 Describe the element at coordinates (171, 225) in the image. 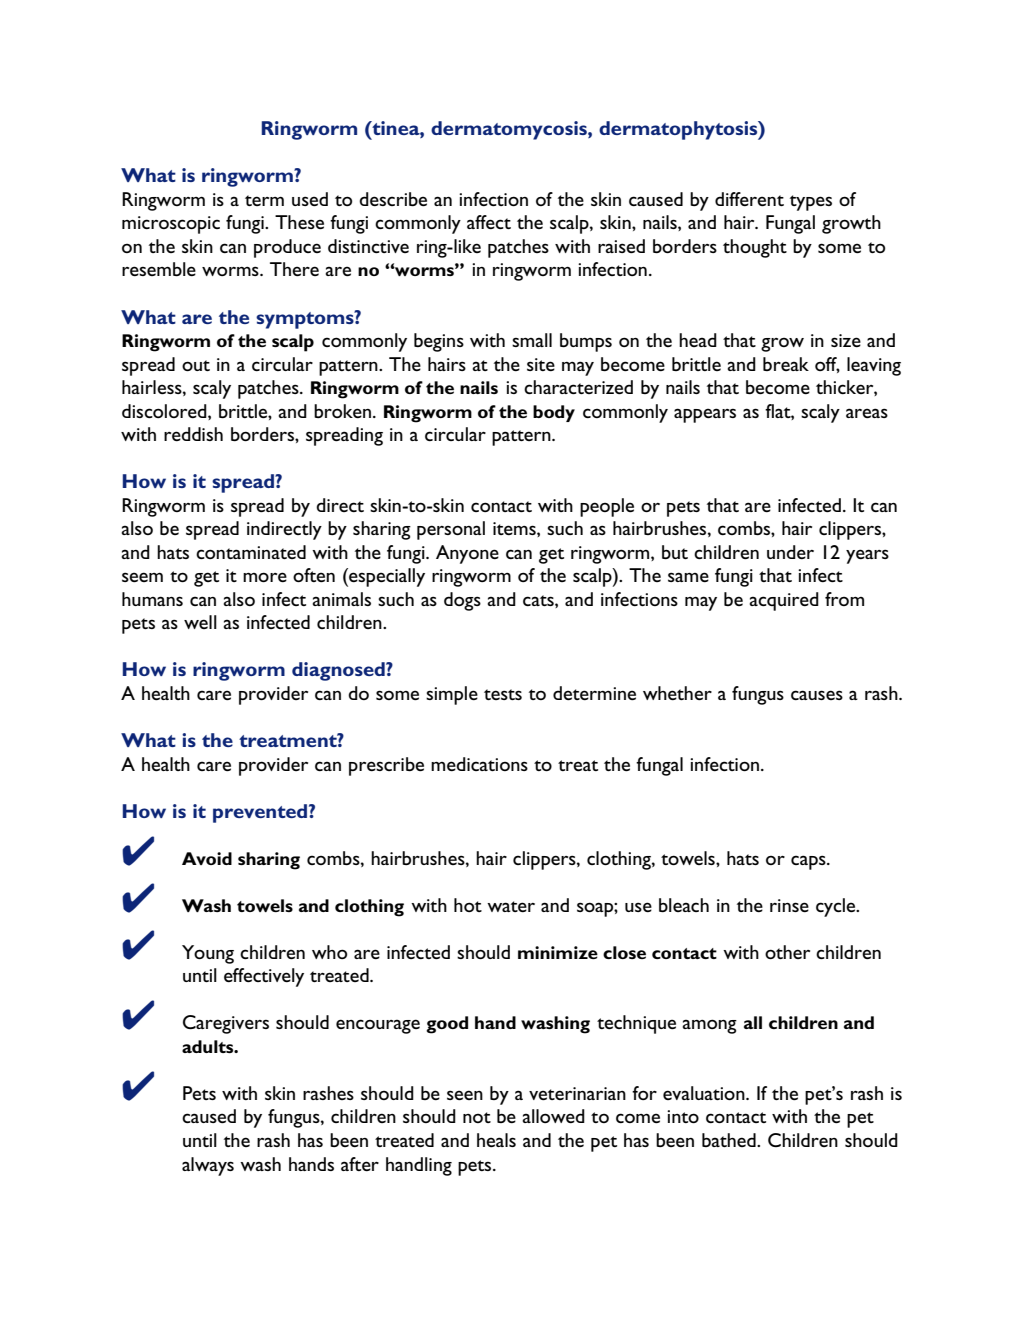

I see `microscopic` at that location.
